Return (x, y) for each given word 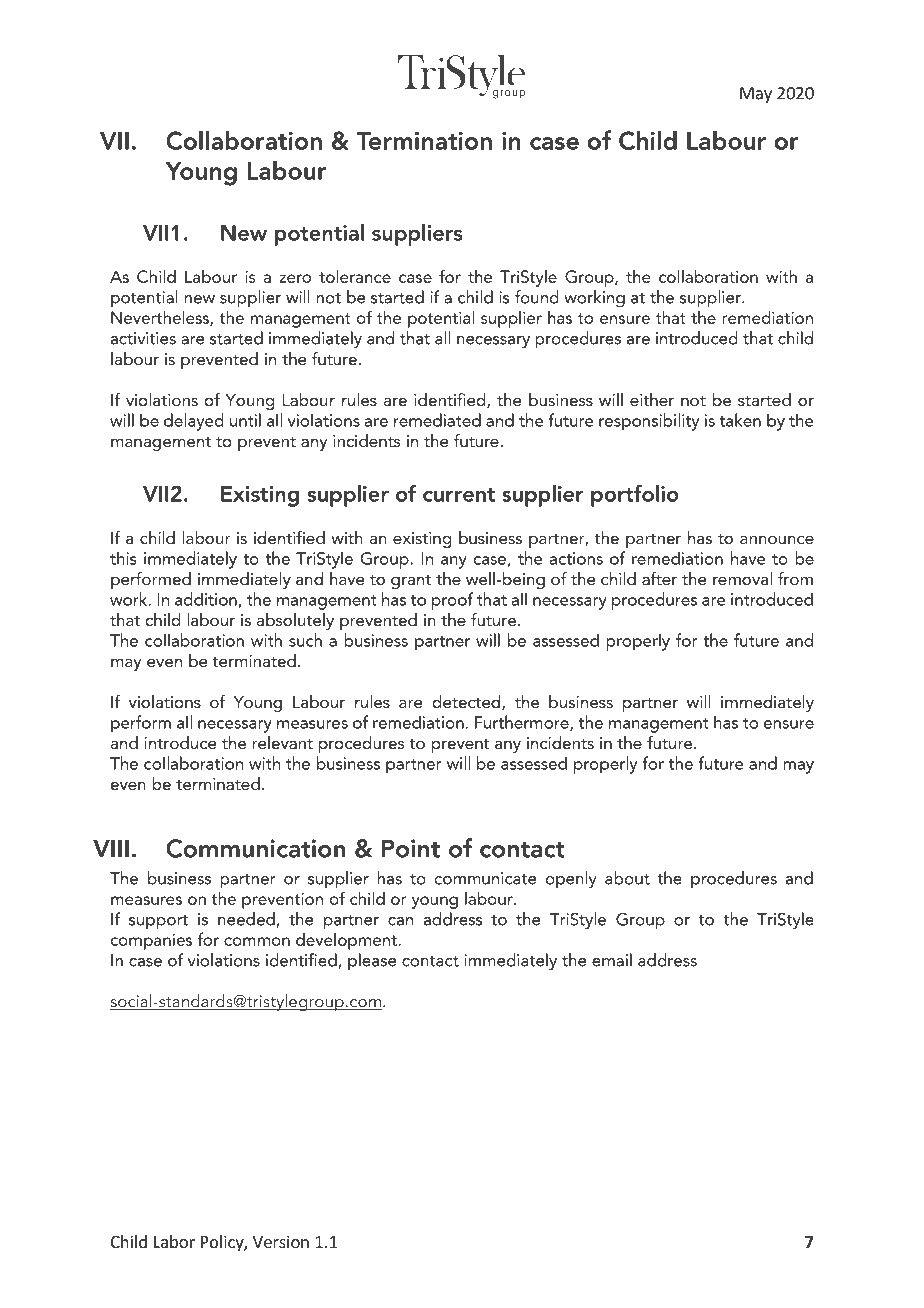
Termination (424, 141)
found (537, 297)
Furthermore (523, 723)
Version (281, 1241)
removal (742, 578)
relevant (282, 742)
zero (295, 278)
